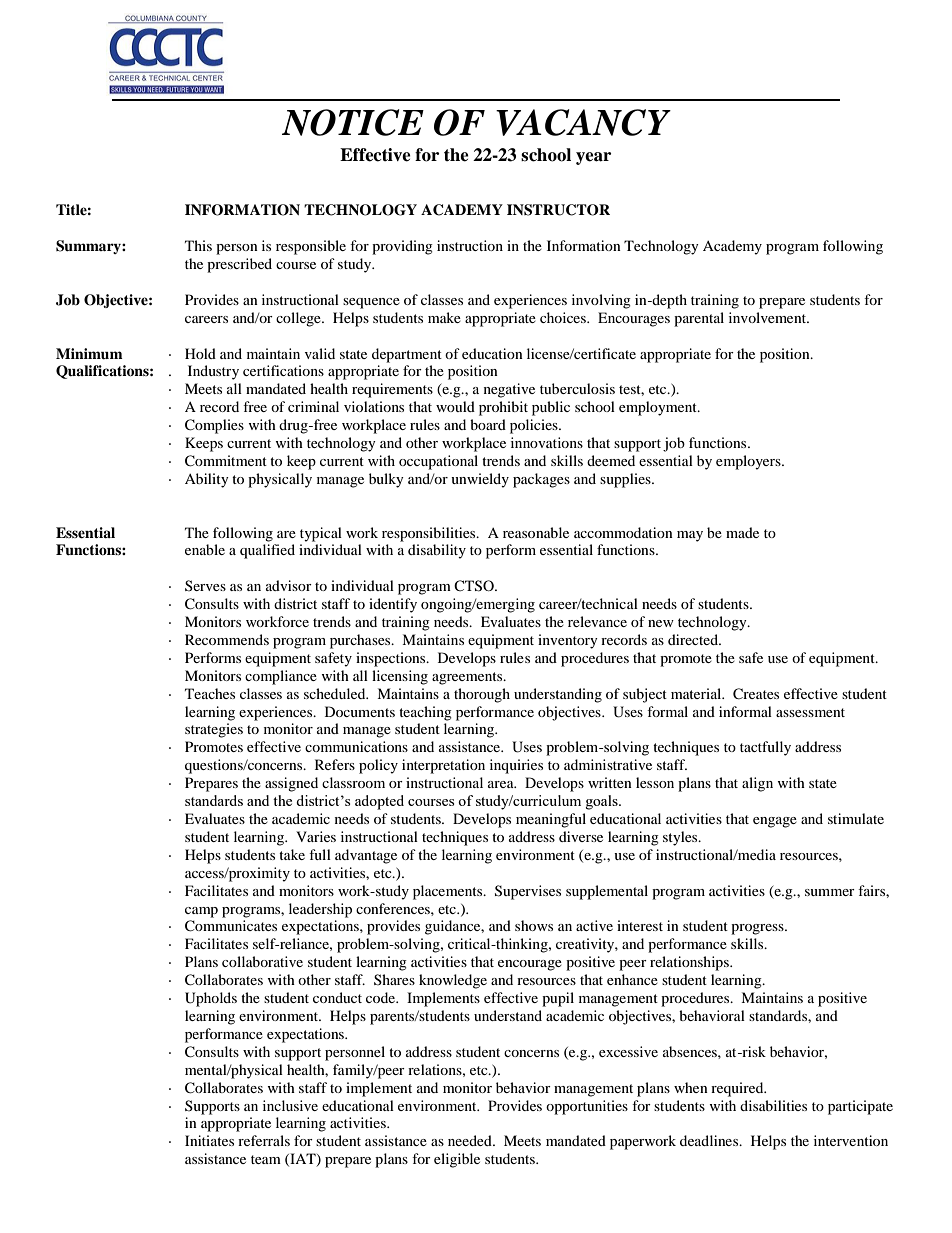 The image size is (952, 1233). What do you see at coordinates (593, 158) in the document?
I see `year` at bounding box center [593, 158].
